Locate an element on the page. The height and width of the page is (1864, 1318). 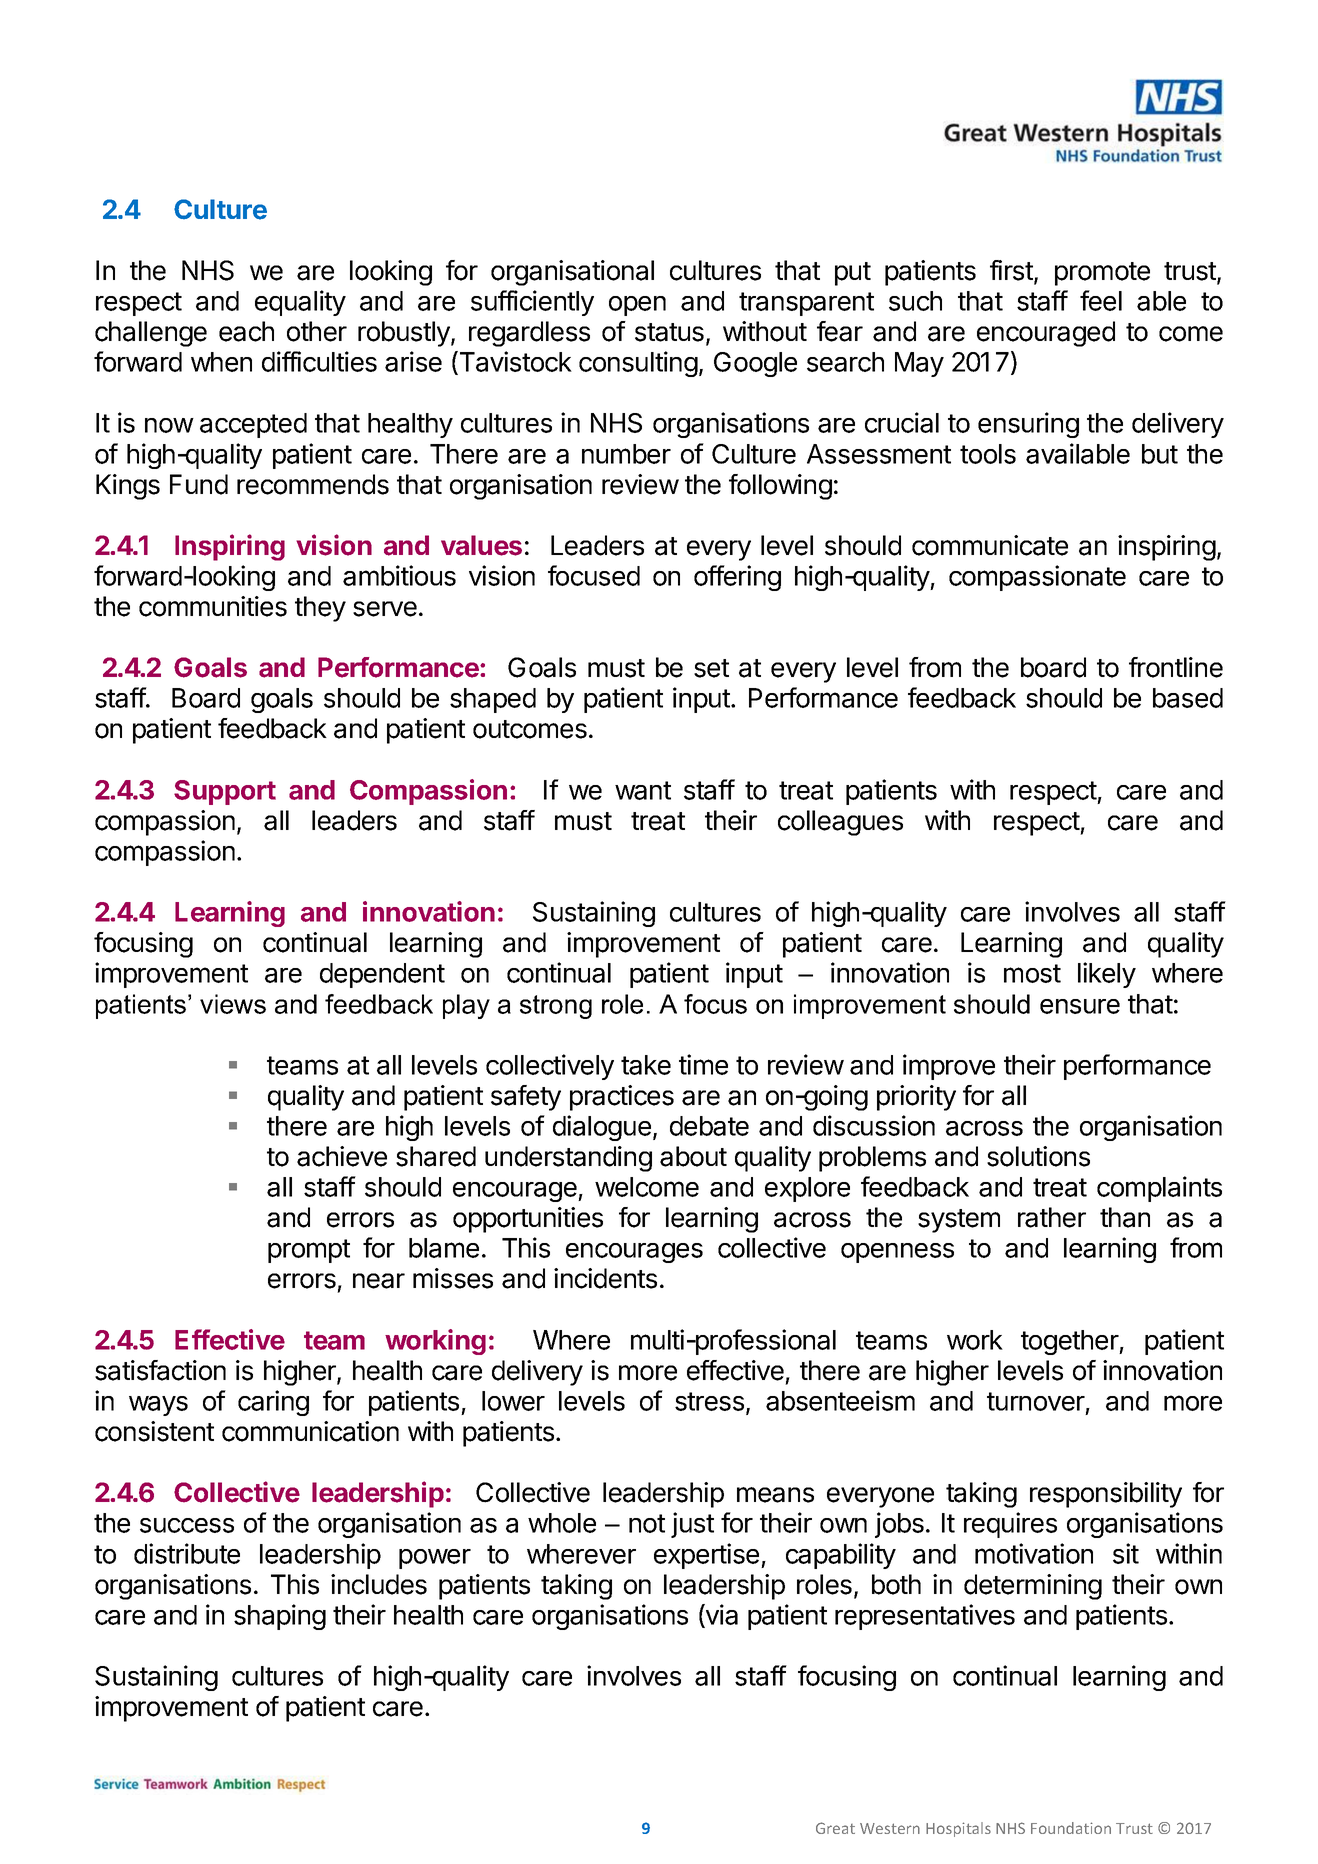
Foundation is located at coordinates (1071, 1828).
